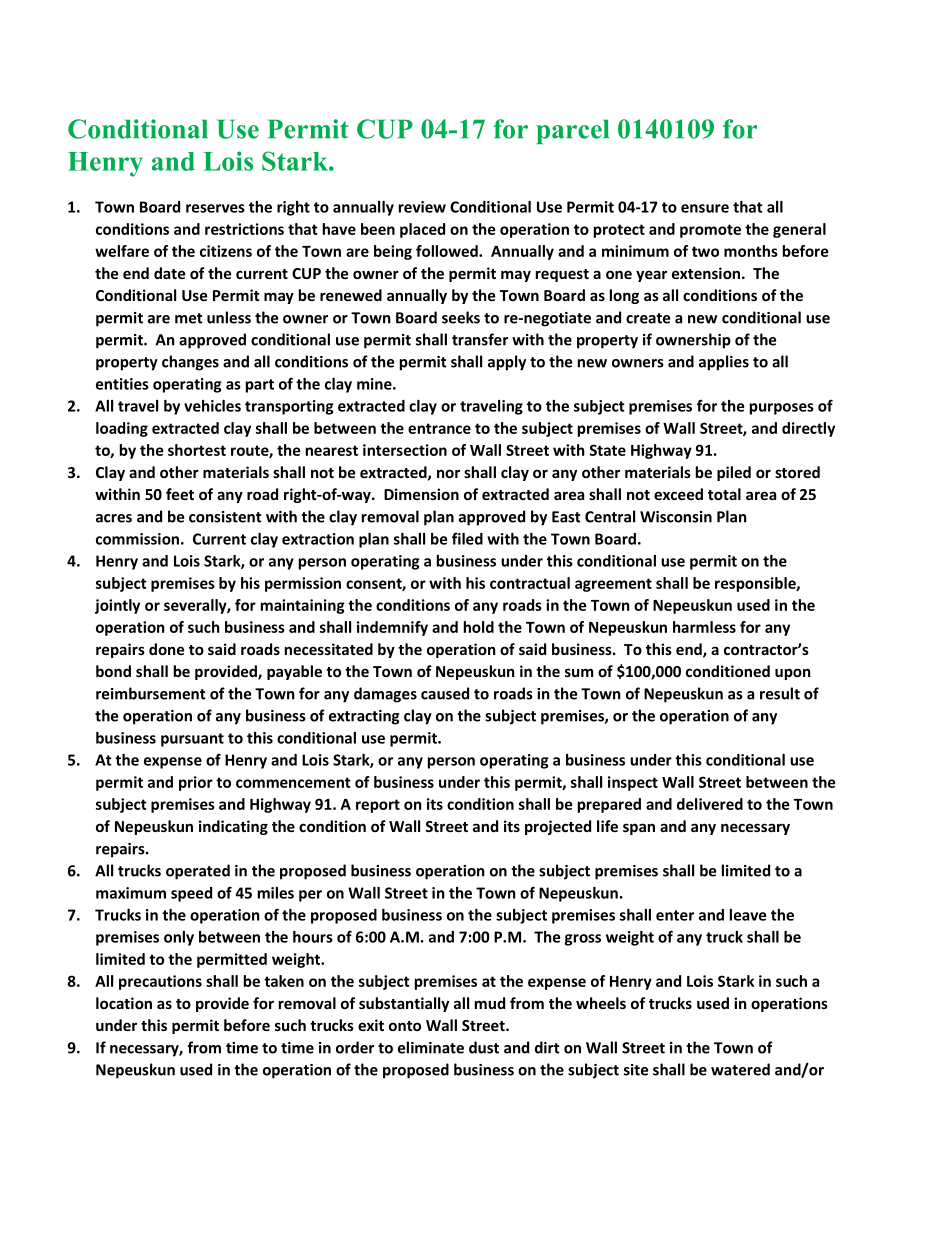  Describe the element at coordinates (724, 494) in the page. I see `total` at that location.
